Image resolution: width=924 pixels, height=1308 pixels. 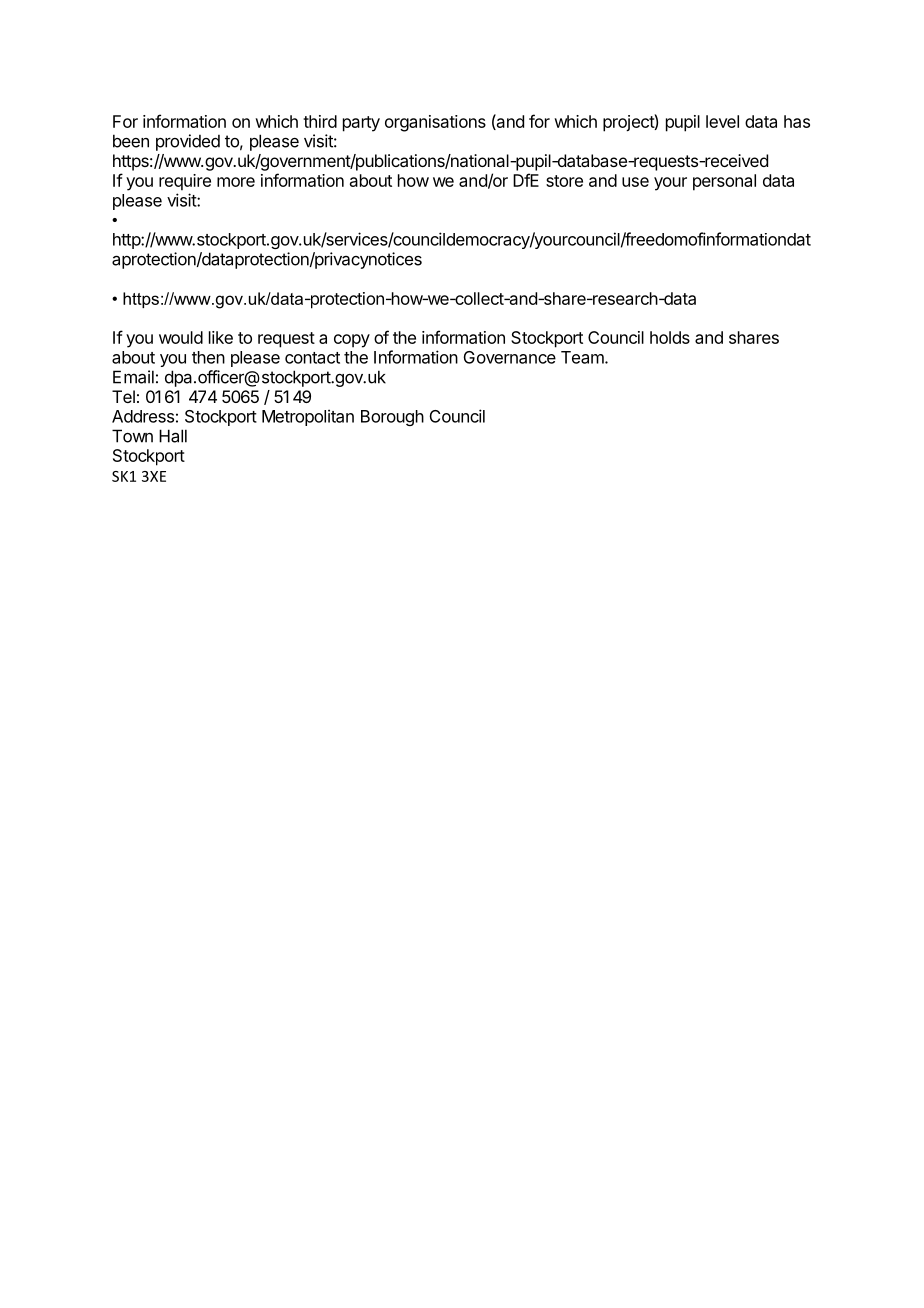 What do you see at coordinates (188, 142) in the document?
I see `provided` at bounding box center [188, 142].
